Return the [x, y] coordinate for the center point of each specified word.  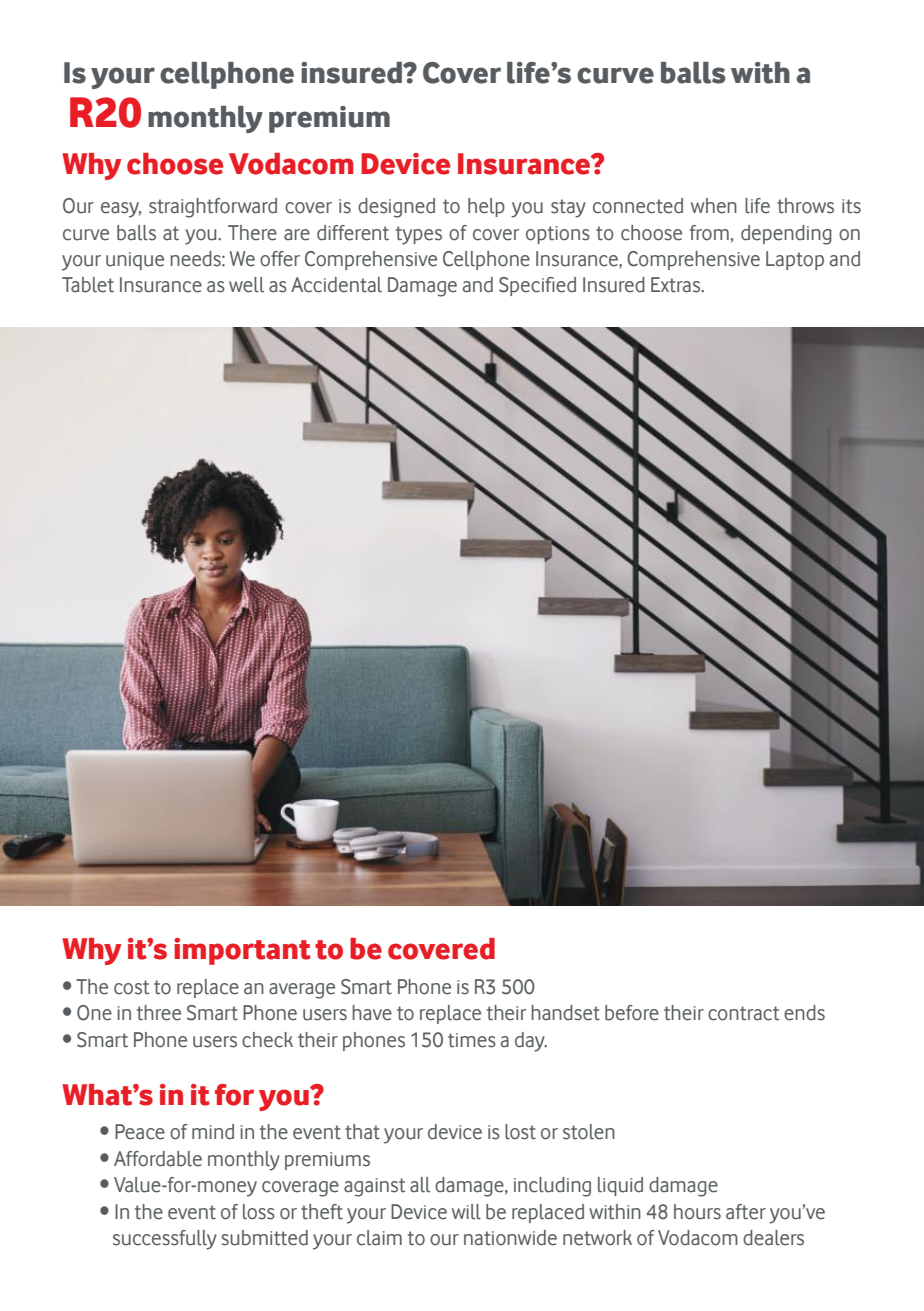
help [486, 207]
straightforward [213, 208]
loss [259, 1212]
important [242, 951]
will [466, 1212]
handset [565, 1013]
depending [786, 235]
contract [743, 1013]
